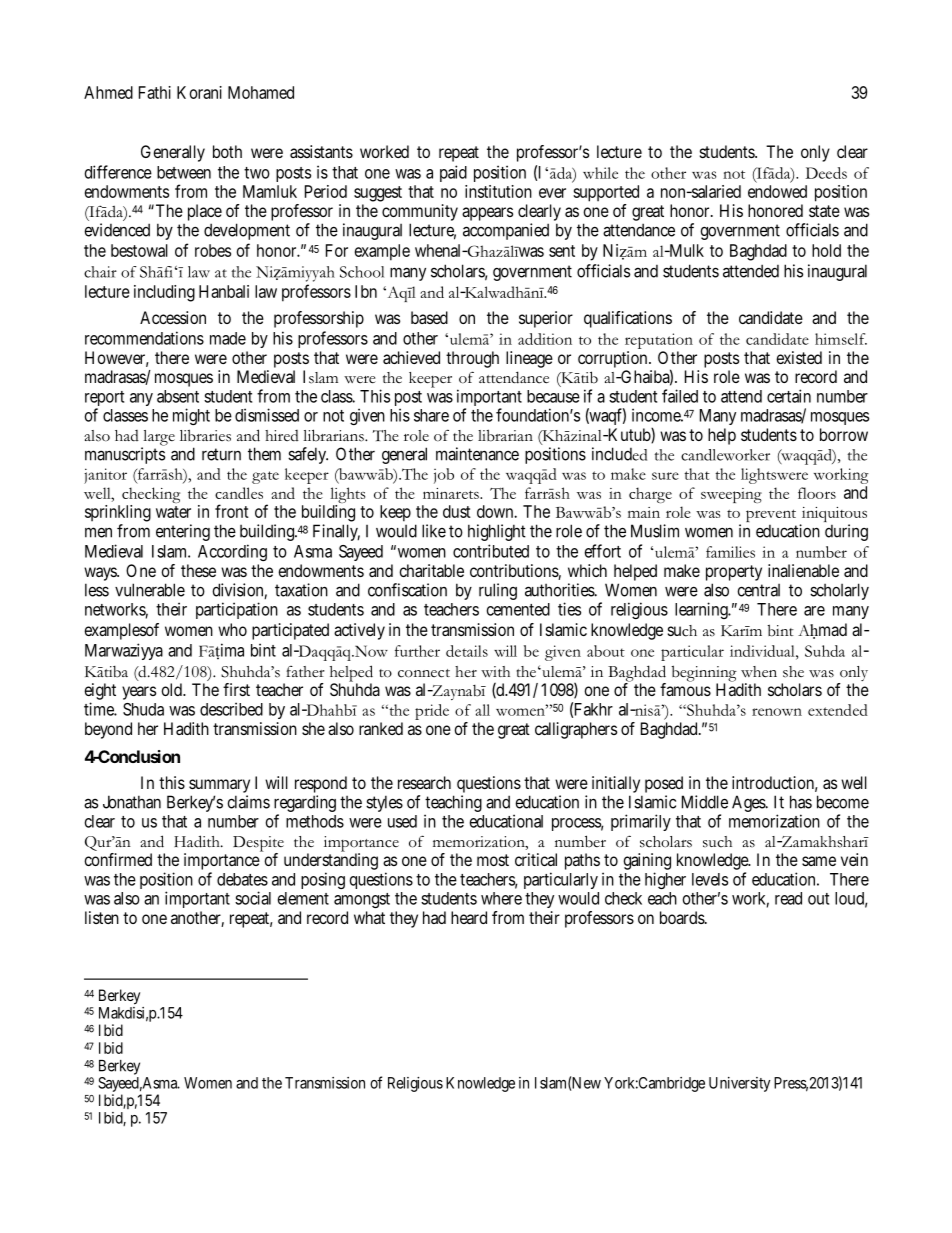  I want to click on Deeds, so click(826, 173).
